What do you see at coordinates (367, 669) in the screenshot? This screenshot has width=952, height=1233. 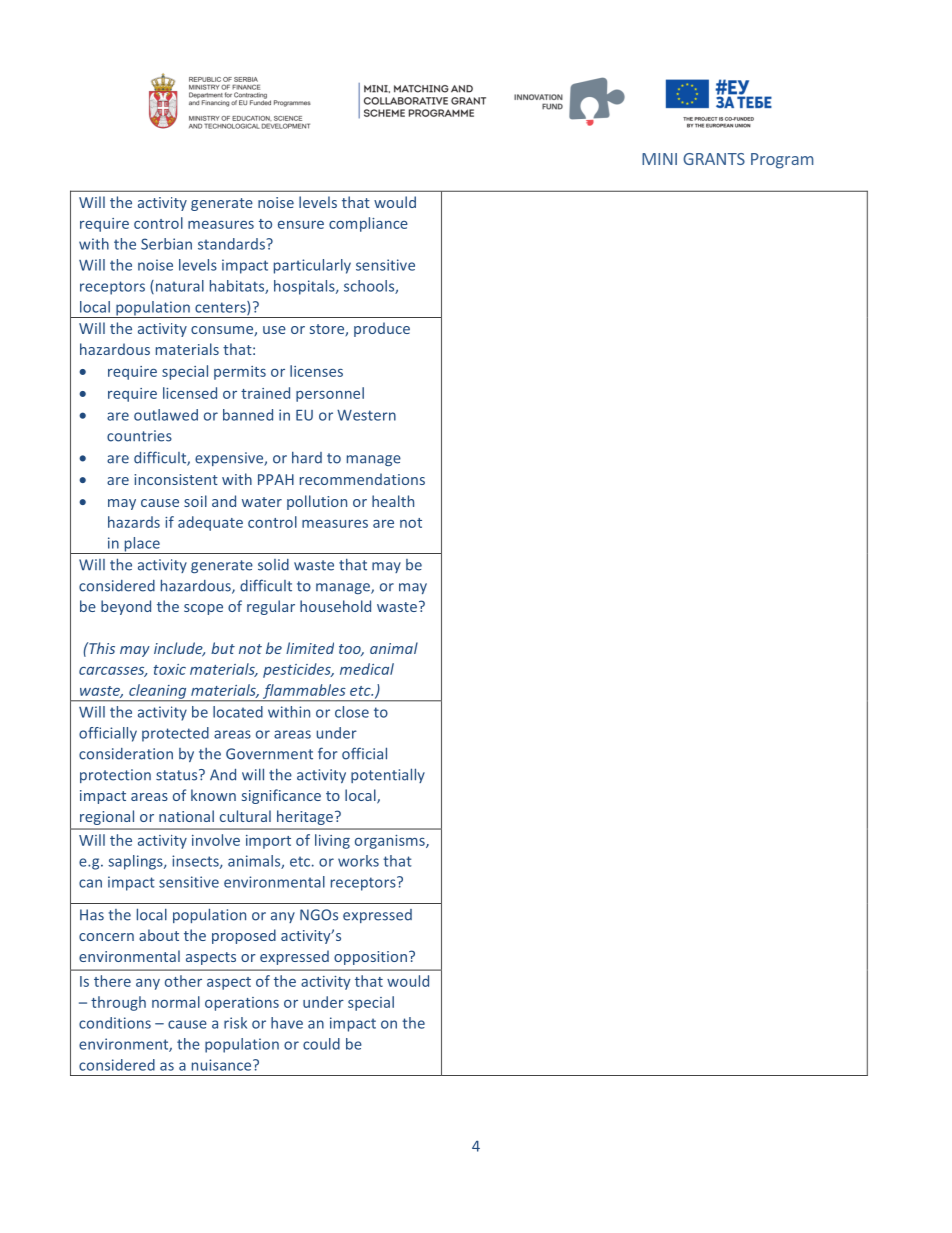 I see `medical` at bounding box center [367, 669].
